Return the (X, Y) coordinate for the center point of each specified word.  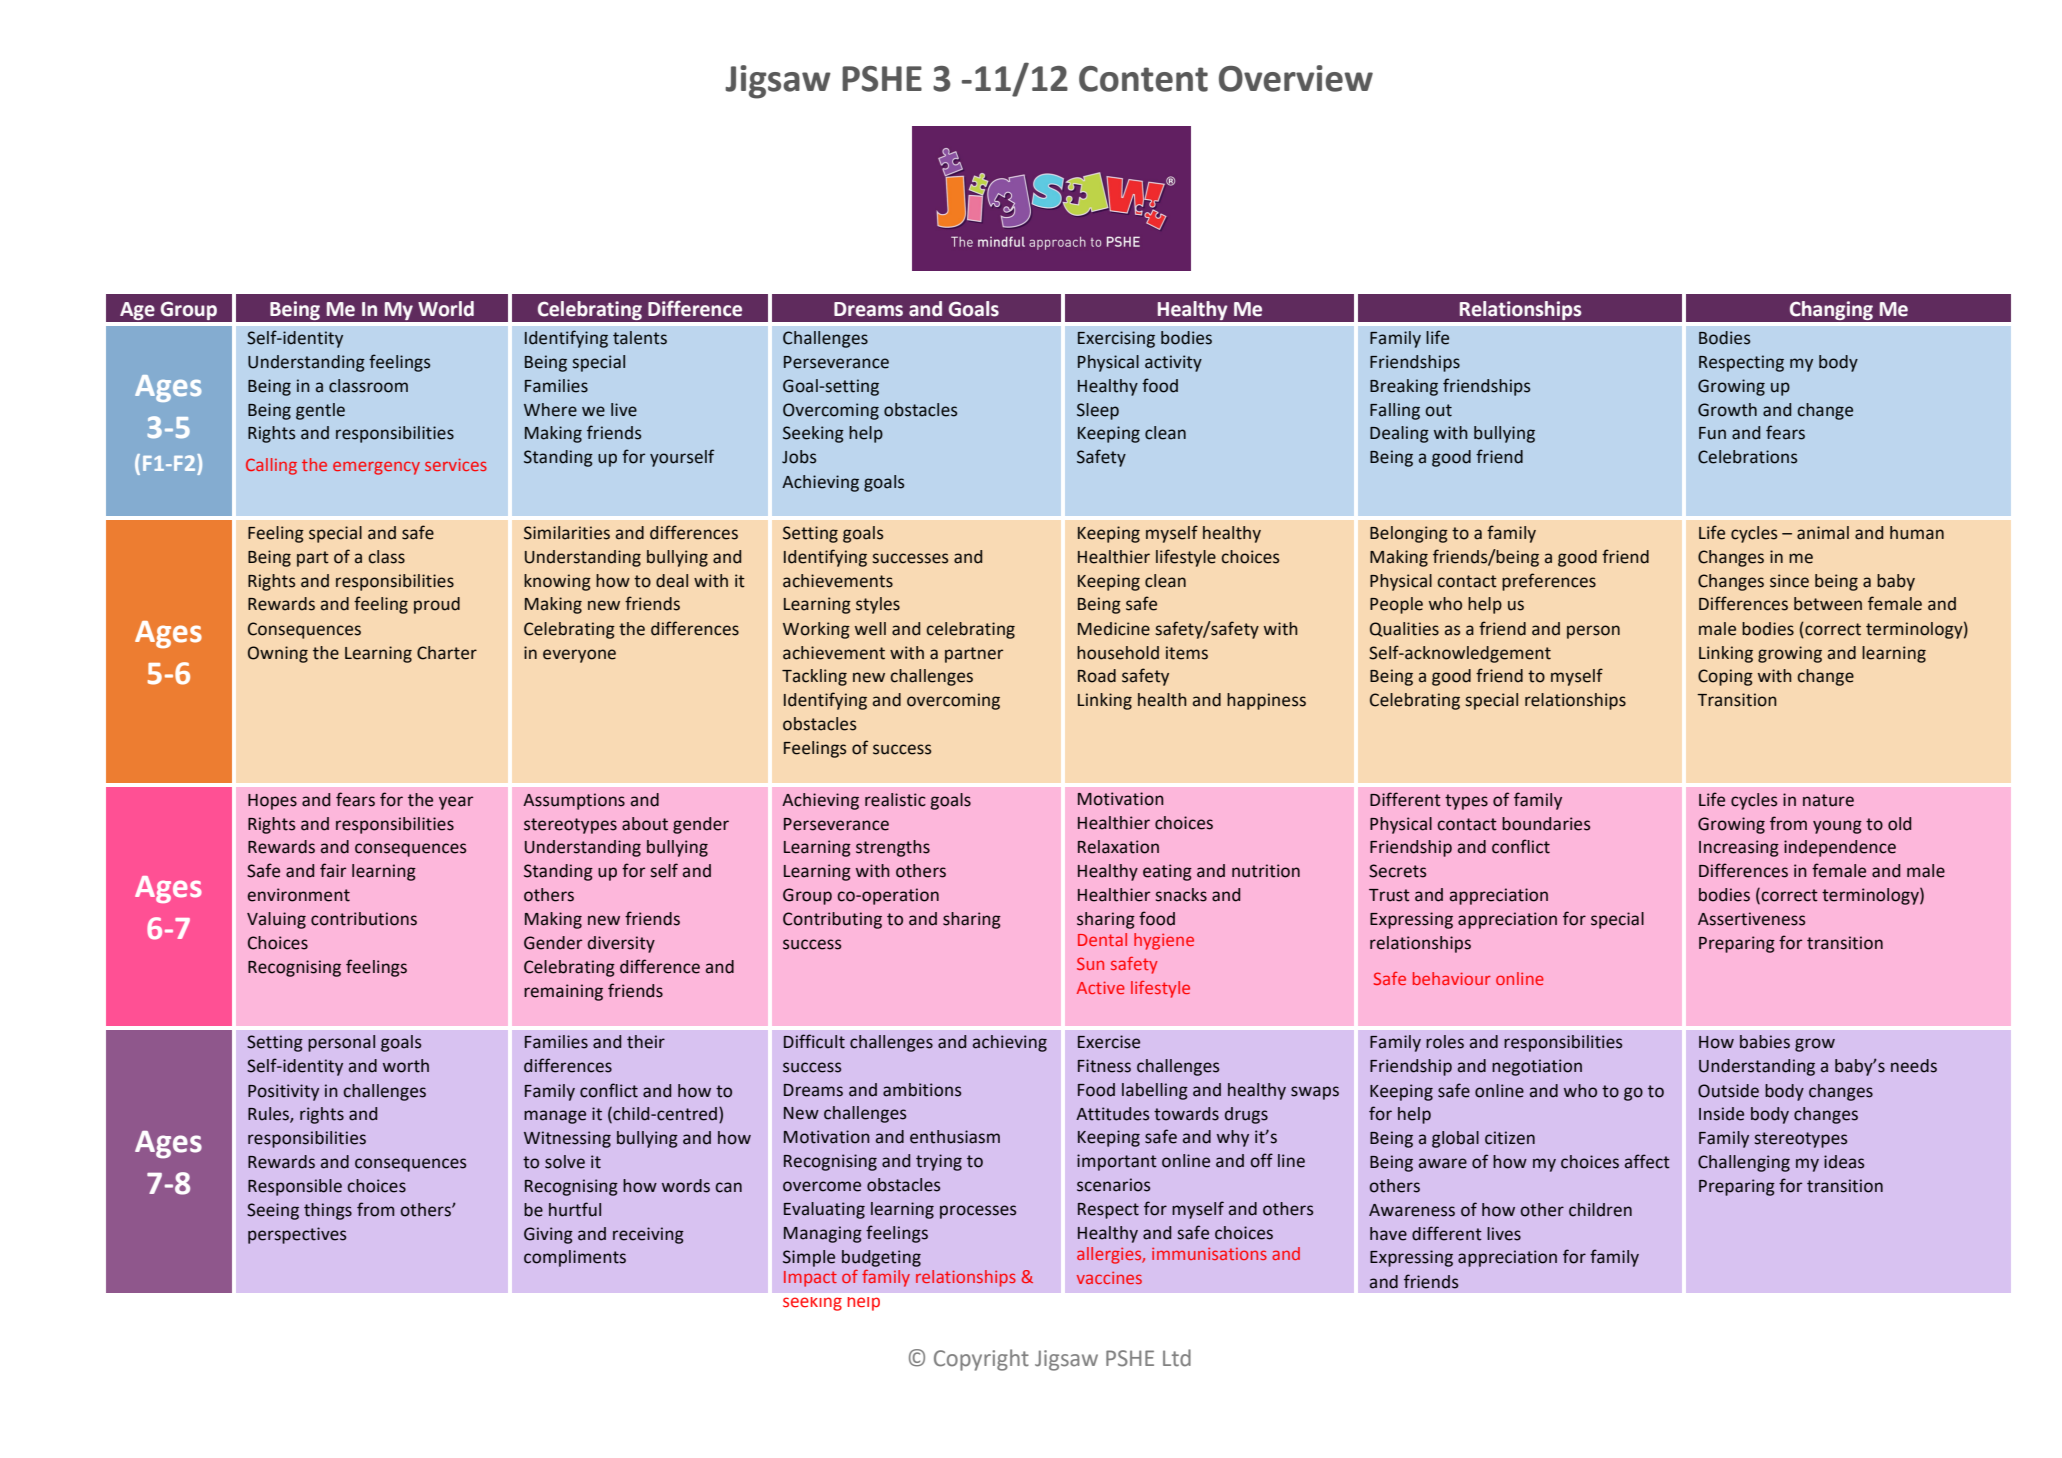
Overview (1296, 78)
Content (1143, 79)
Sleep (1098, 411)
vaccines (1109, 1277)
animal (1823, 533)
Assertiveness (1752, 919)
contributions (364, 919)
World (446, 309)
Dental (1102, 939)
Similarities (567, 533)
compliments (575, 1258)
